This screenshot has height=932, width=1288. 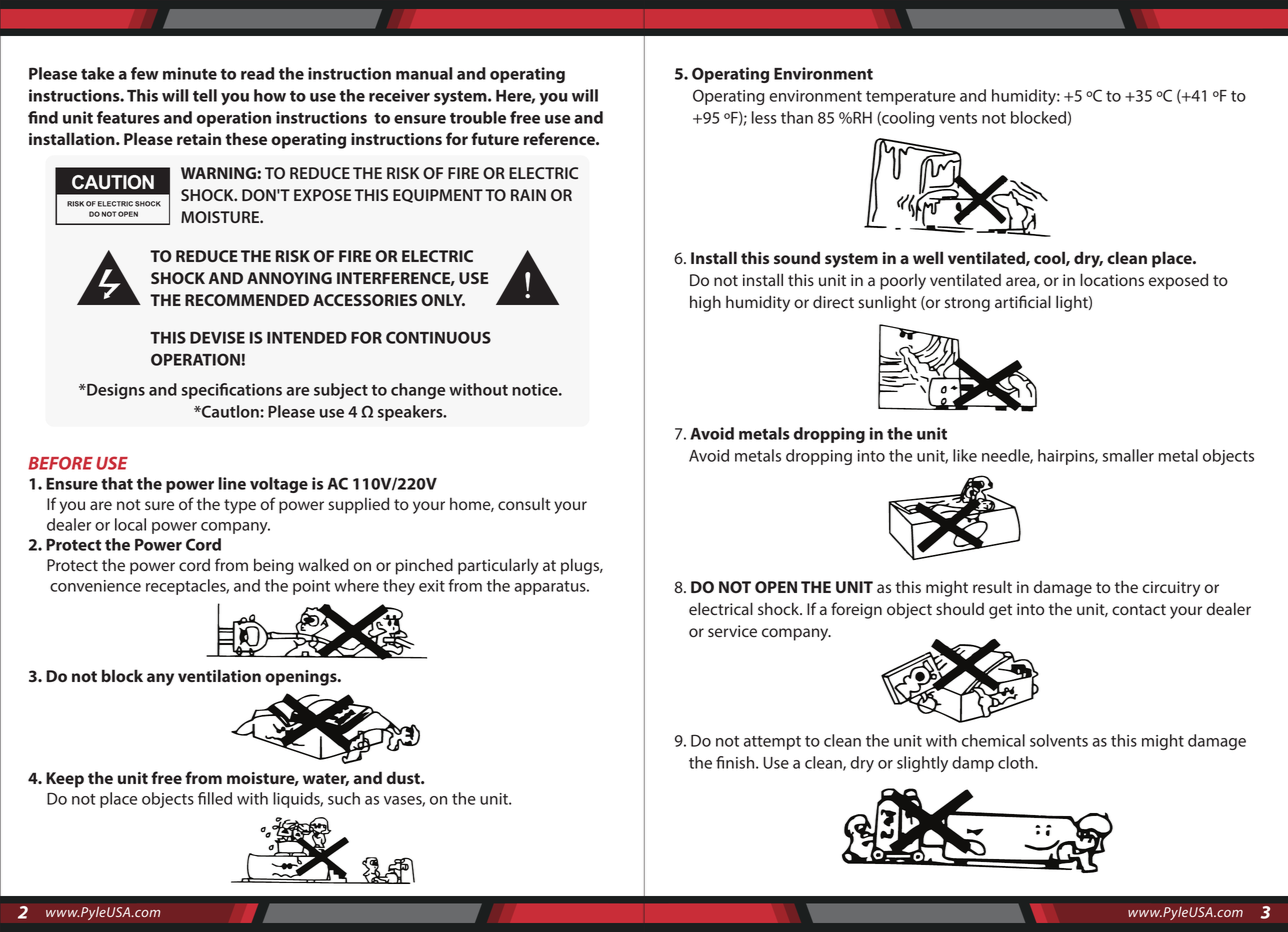 What do you see at coordinates (65, 780) in the screenshot?
I see `Keep` at bounding box center [65, 780].
